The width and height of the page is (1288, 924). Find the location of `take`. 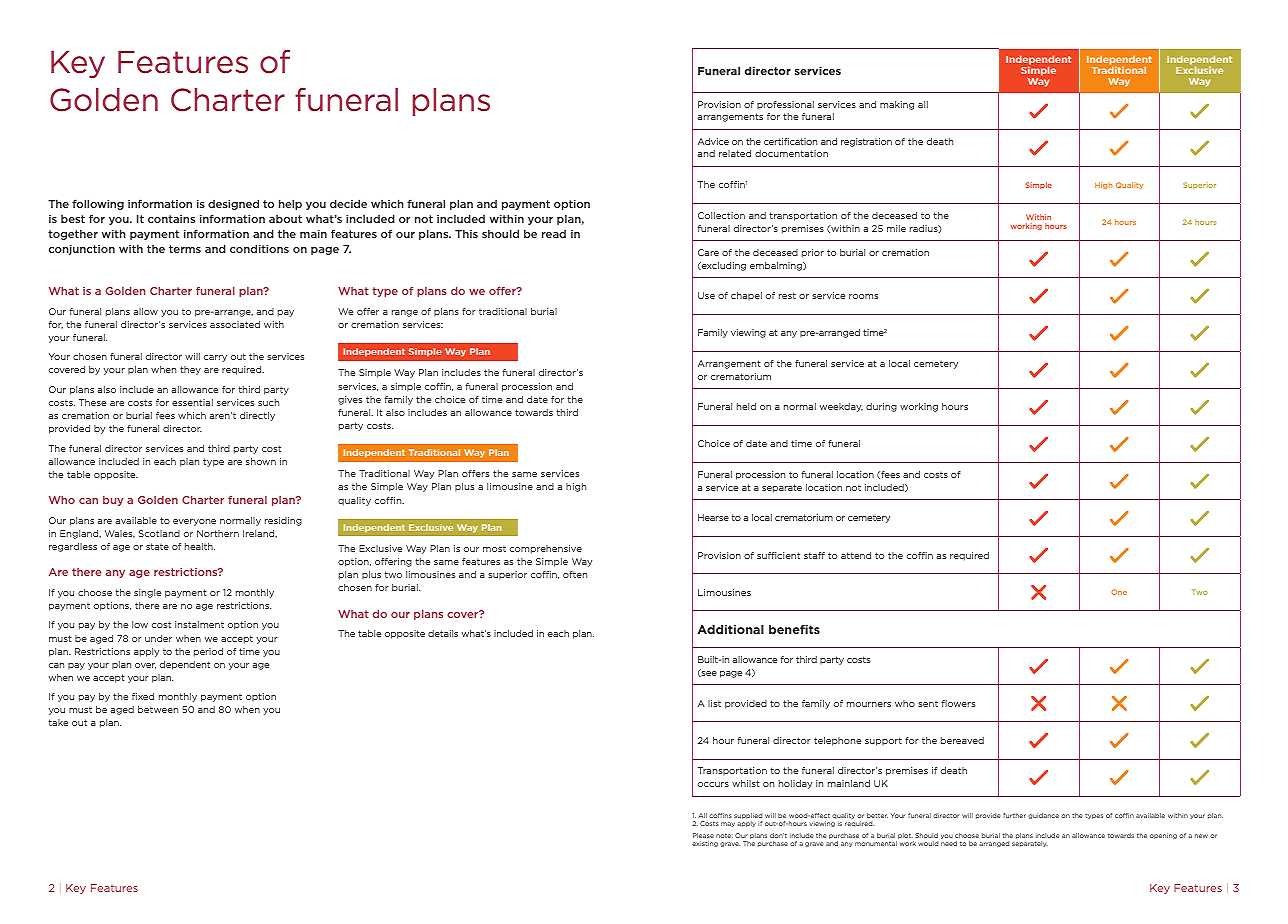

take is located at coordinates (58, 722).
